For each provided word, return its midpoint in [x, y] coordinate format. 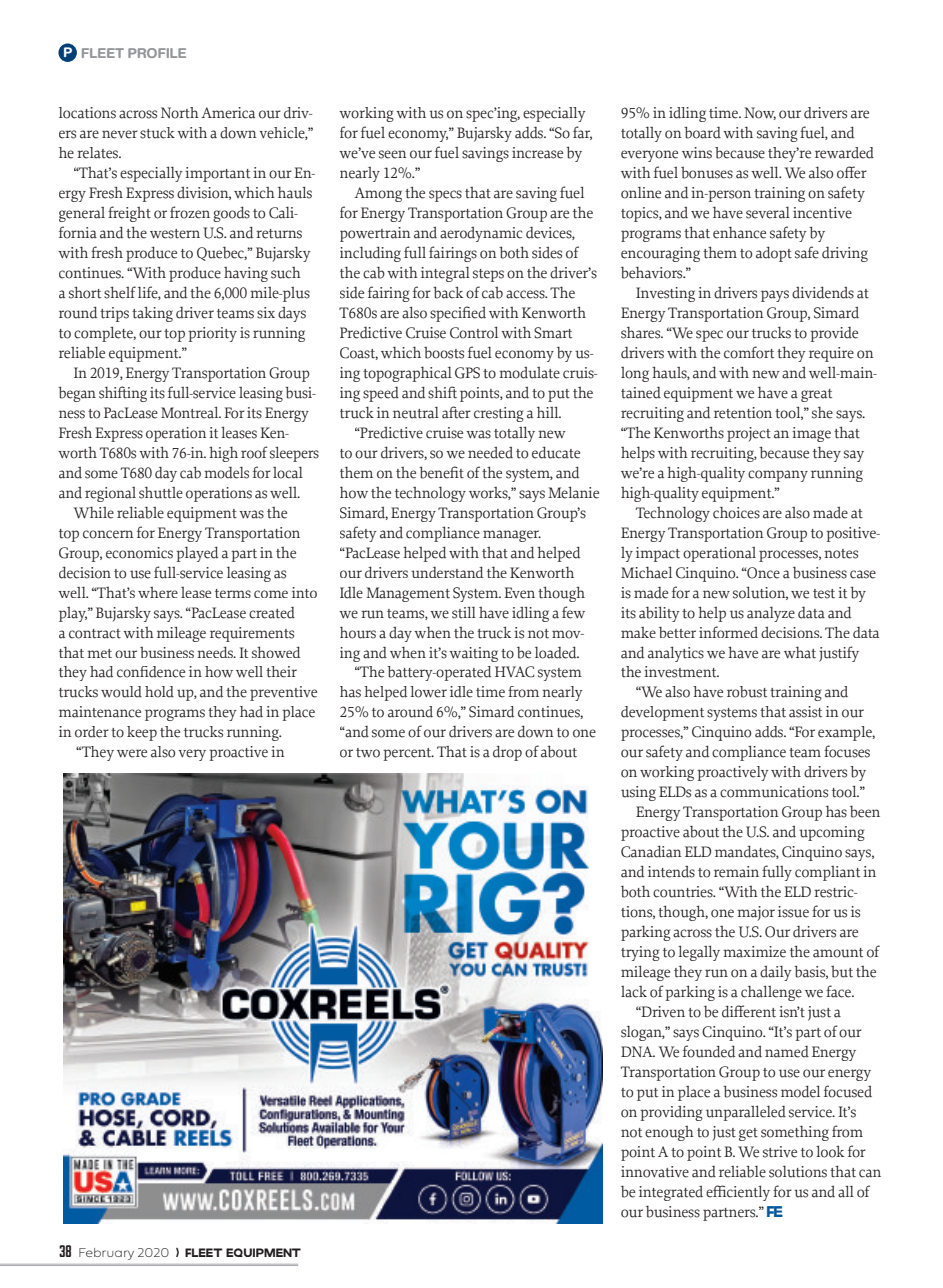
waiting [473, 654]
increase [537, 153]
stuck [157, 133]
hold [159, 692]
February [106, 1254]
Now [760, 113]
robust [747, 692]
